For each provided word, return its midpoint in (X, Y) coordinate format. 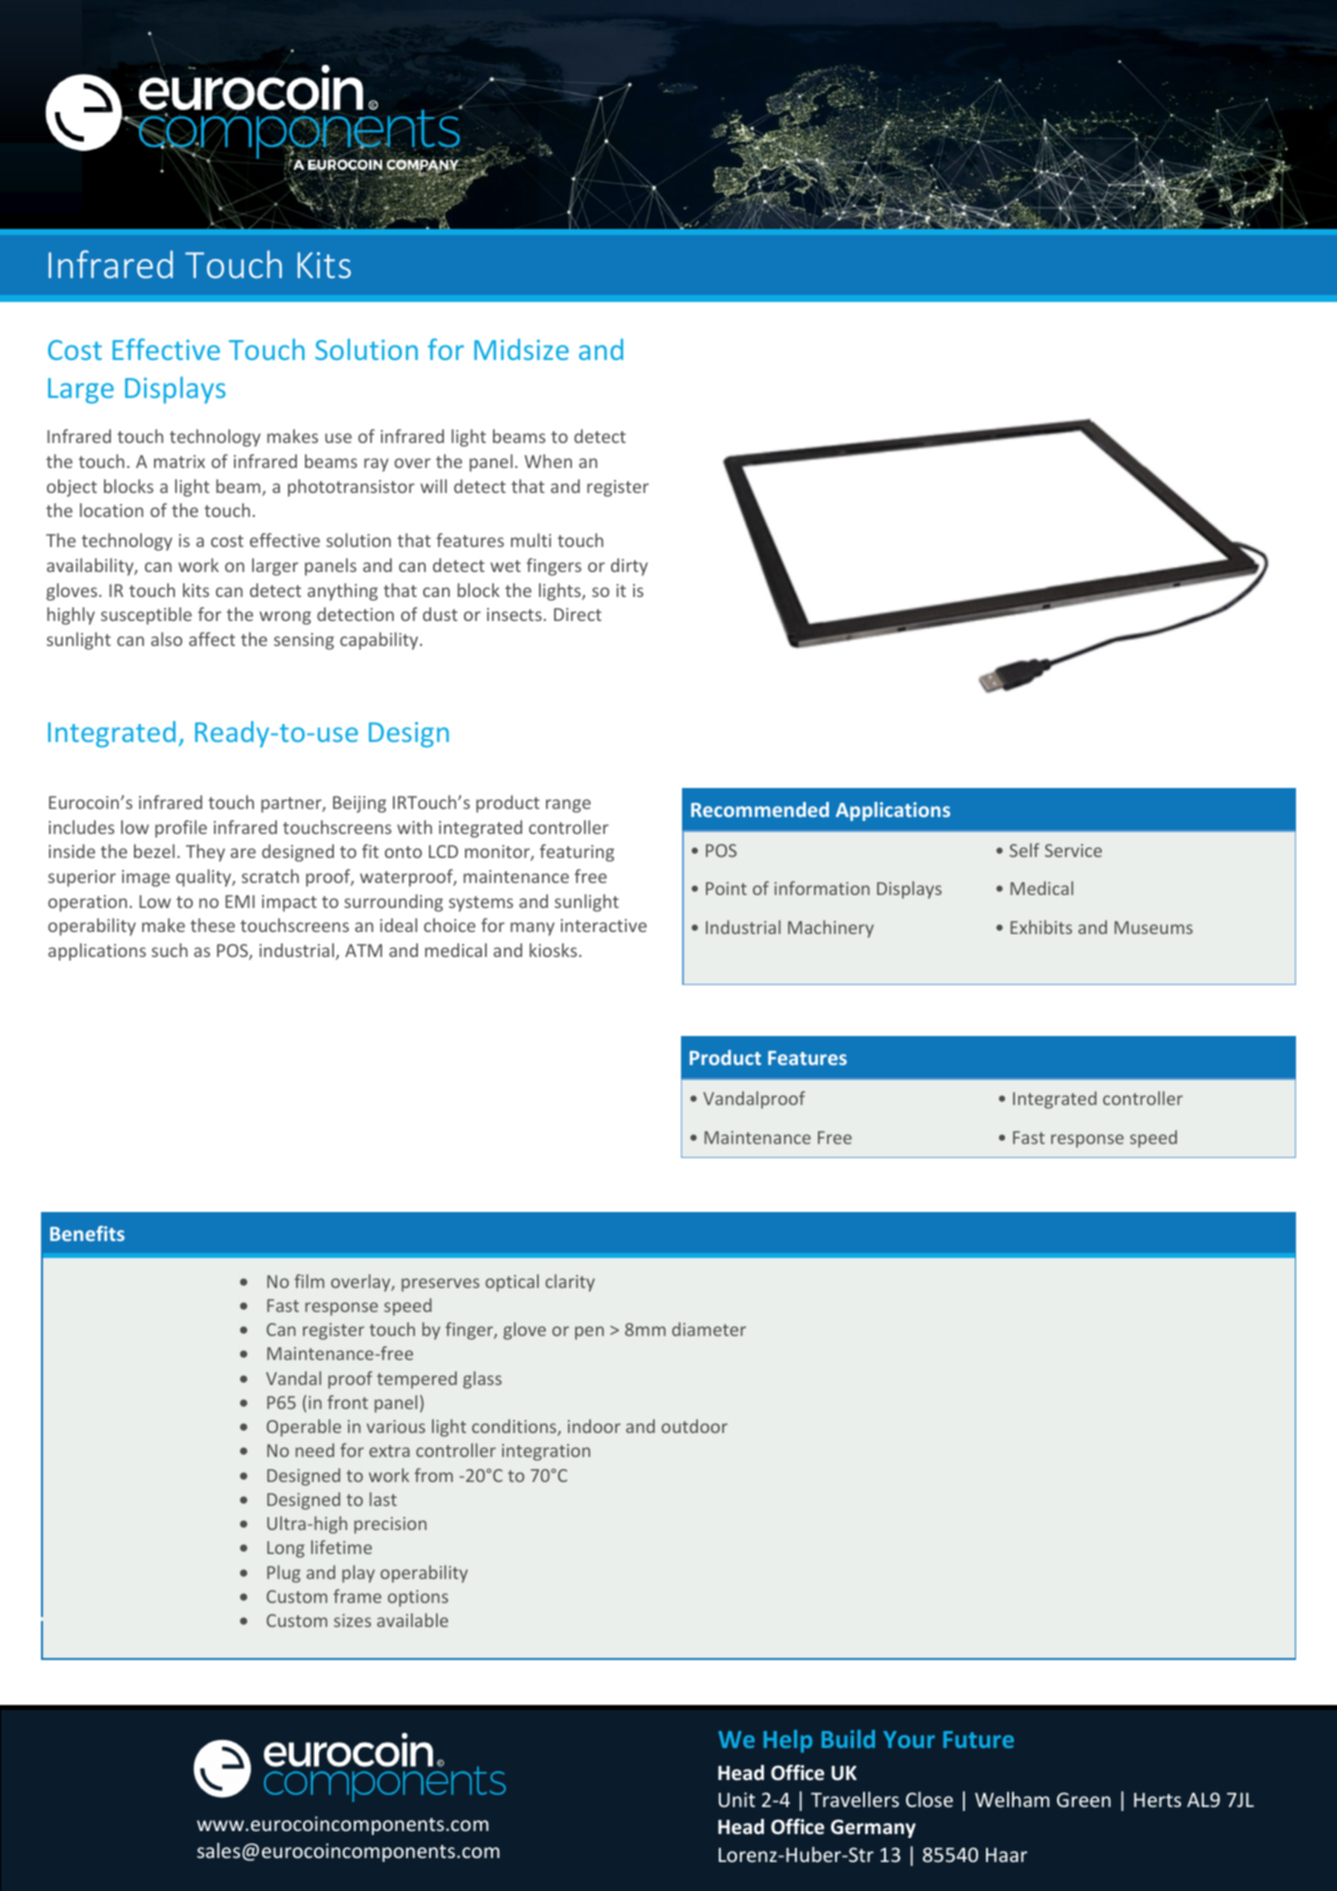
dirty (629, 567)
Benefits (87, 1233)
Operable (304, 1428)
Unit (737, 1799)
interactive (604, 925)
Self (1024, 850)
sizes (352, 1620)
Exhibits (1041, 927)
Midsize (521, 349)
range (568, 806)
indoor (594, 1426)
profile (181, 829)
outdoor (694, 1426)
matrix (179, 461)
